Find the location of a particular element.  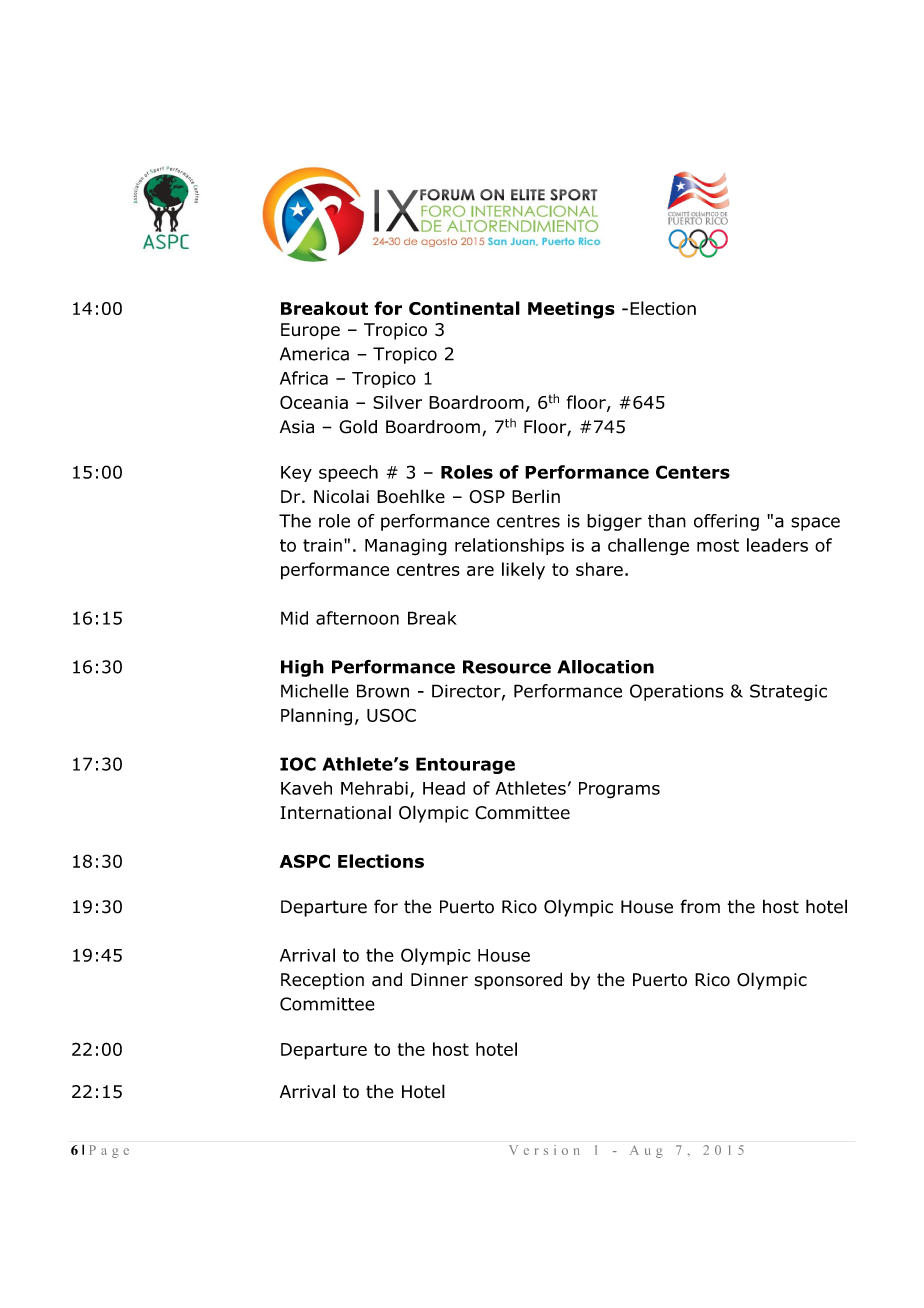

Programs is located at coordinates (619, 790).
